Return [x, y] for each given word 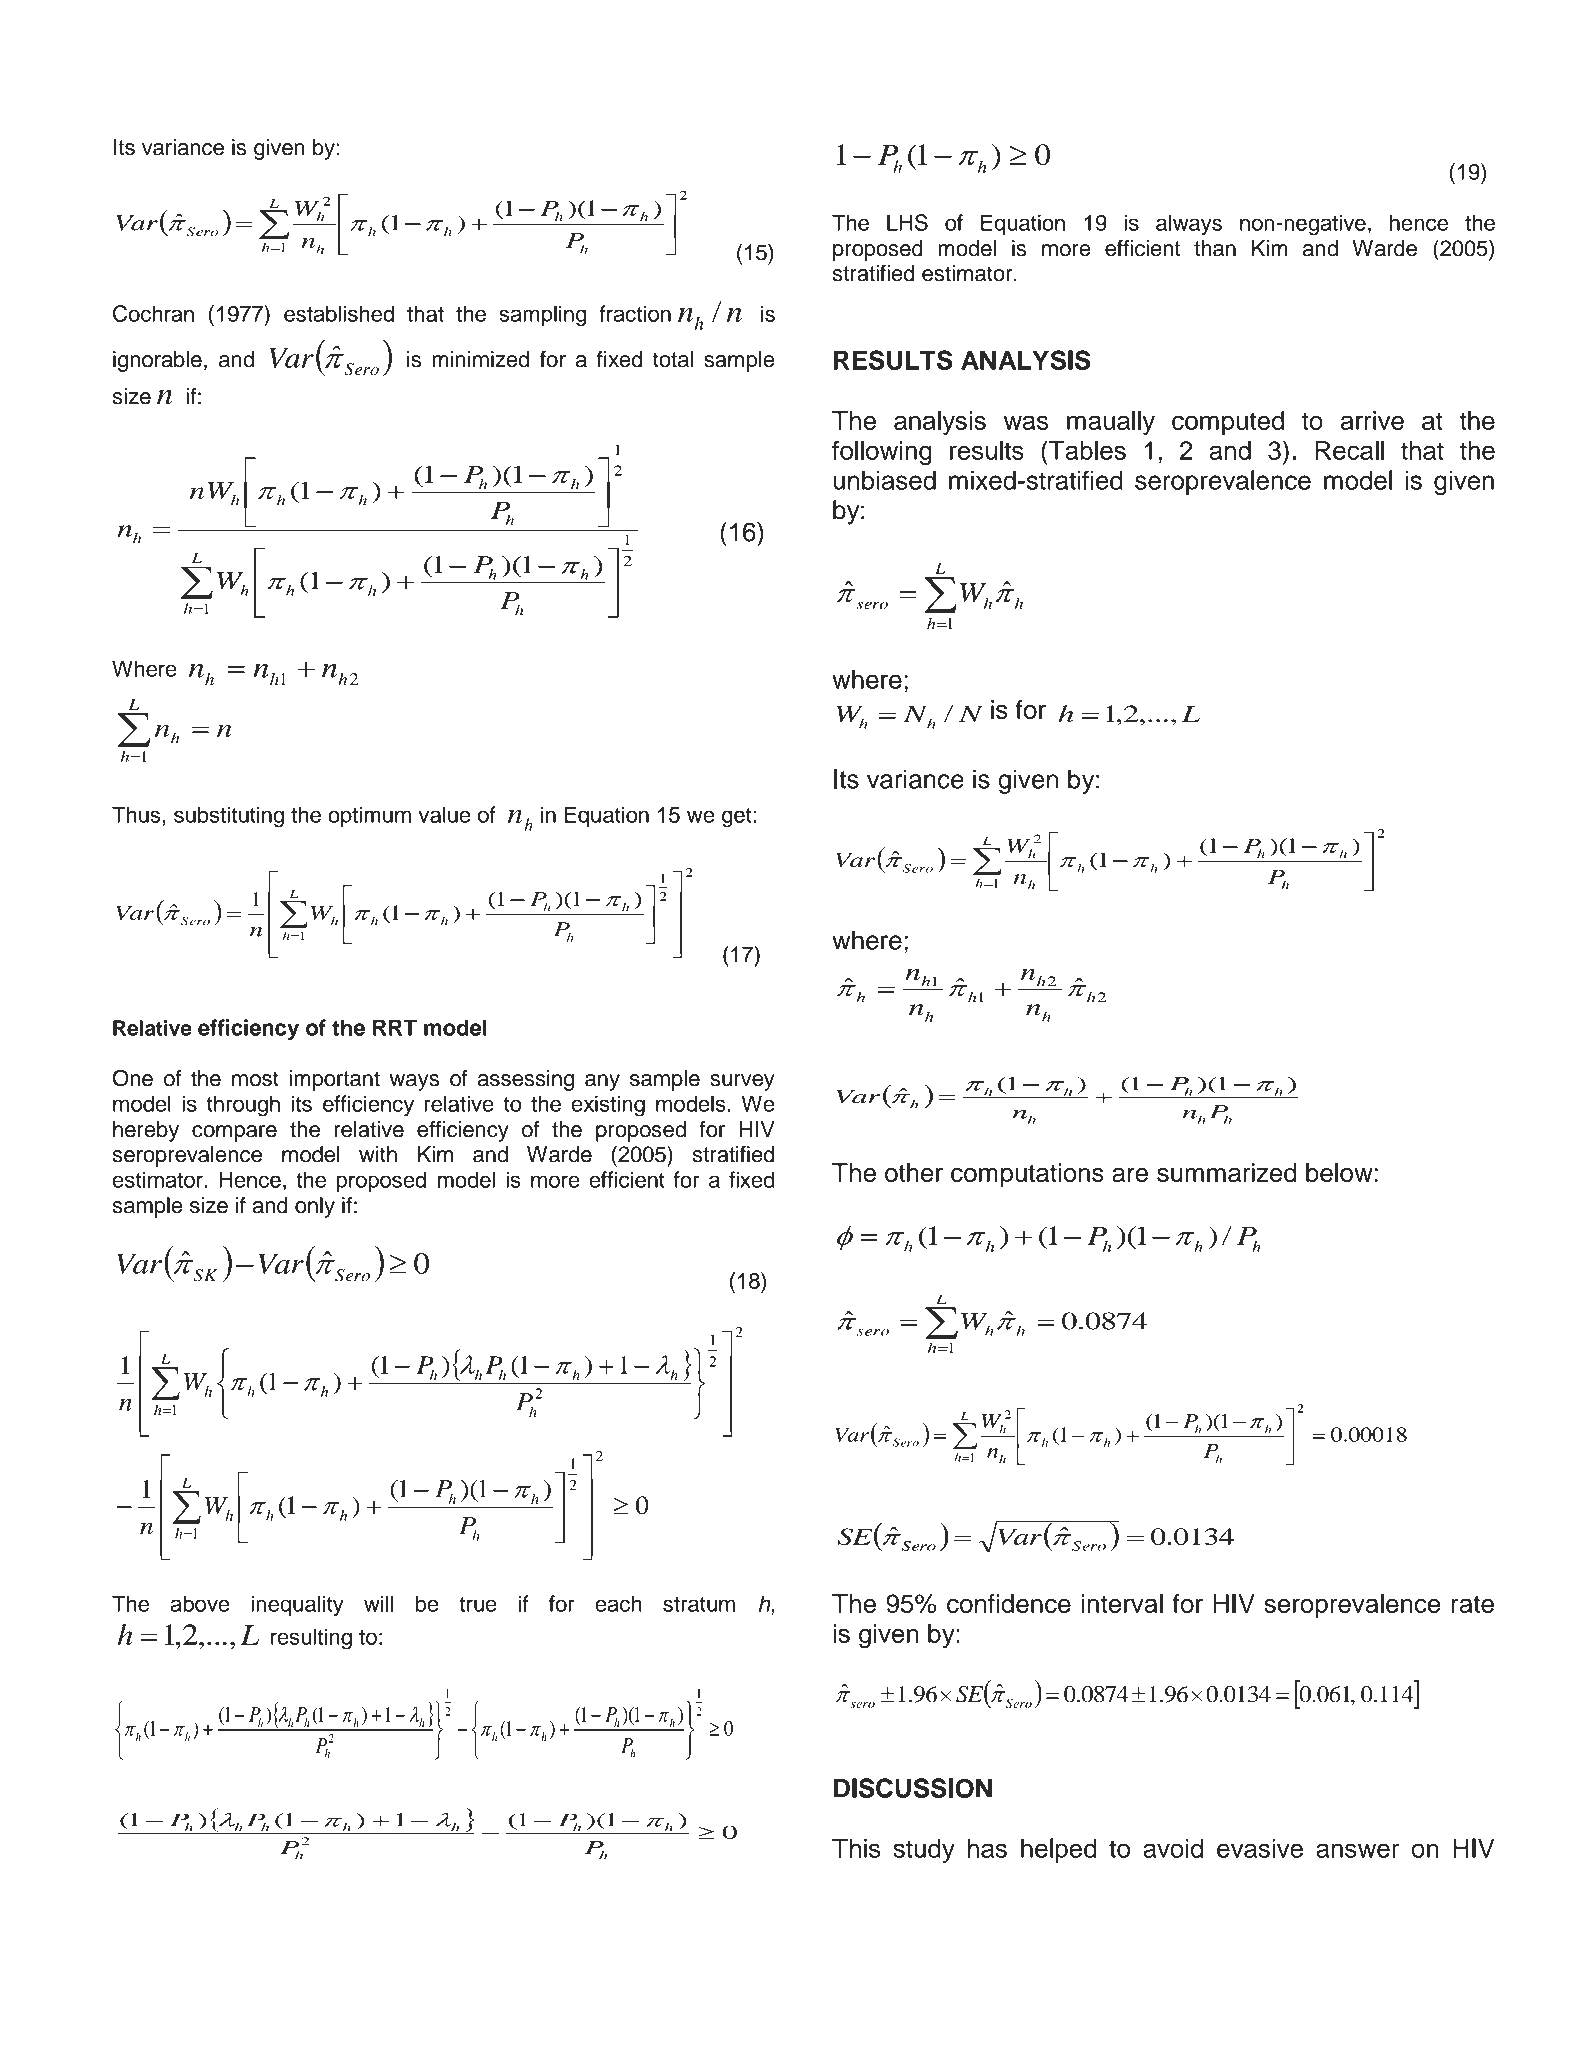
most [255, 1079]
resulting [311, 1639]
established [339, 313]
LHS [907, 222]
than [1215, 248]
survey [742, 1082]
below [1340, 1172]
